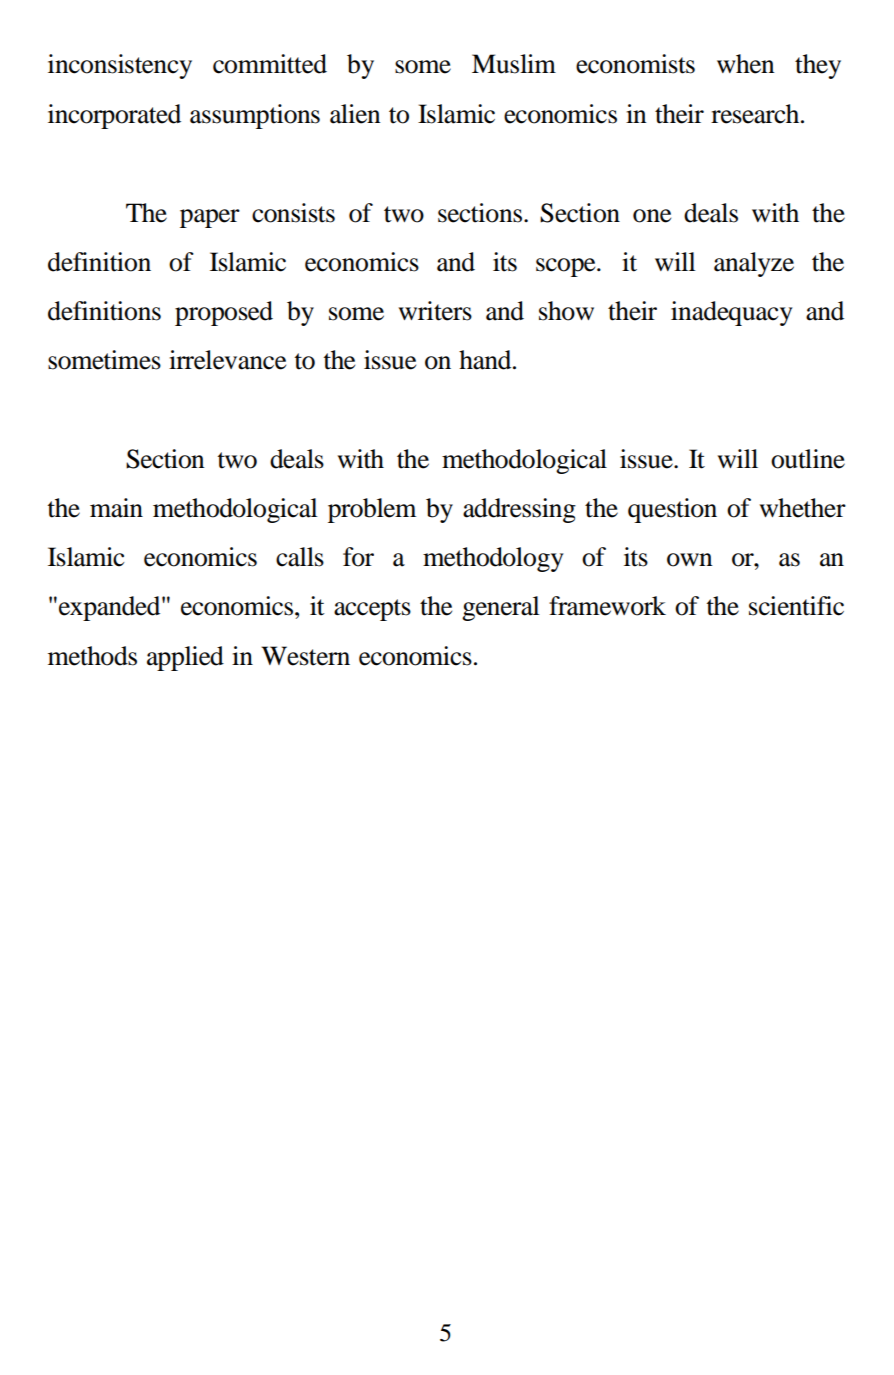  I want to click on when, so click(746, 64).
